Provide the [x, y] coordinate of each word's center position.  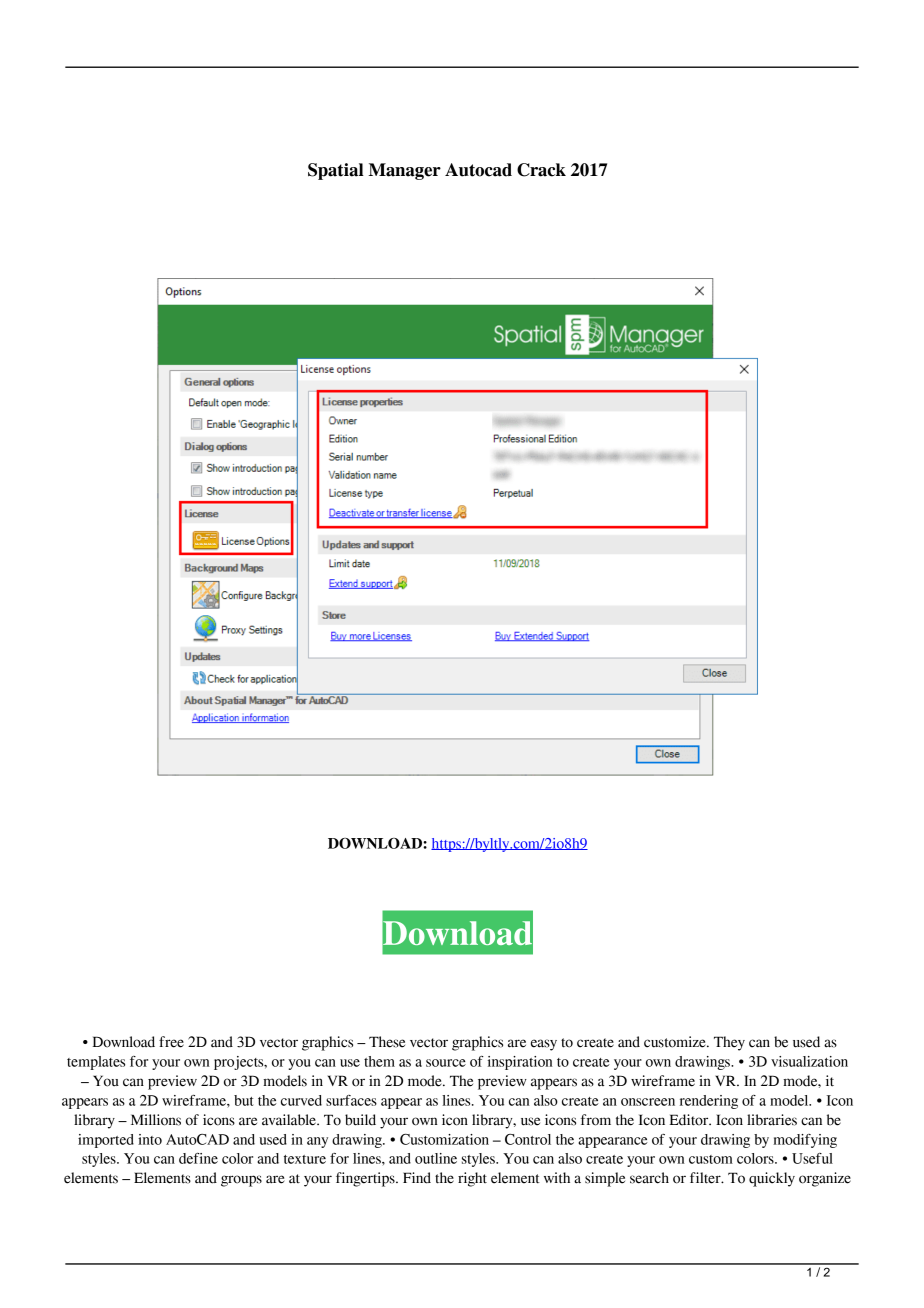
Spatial [336, 171]
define [198, 1158]
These [387, 1042]
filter [706, 1178]
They [729, 1043]
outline [436, 1158]
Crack [541, 170]
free [171, 1042]
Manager [404, 171]
